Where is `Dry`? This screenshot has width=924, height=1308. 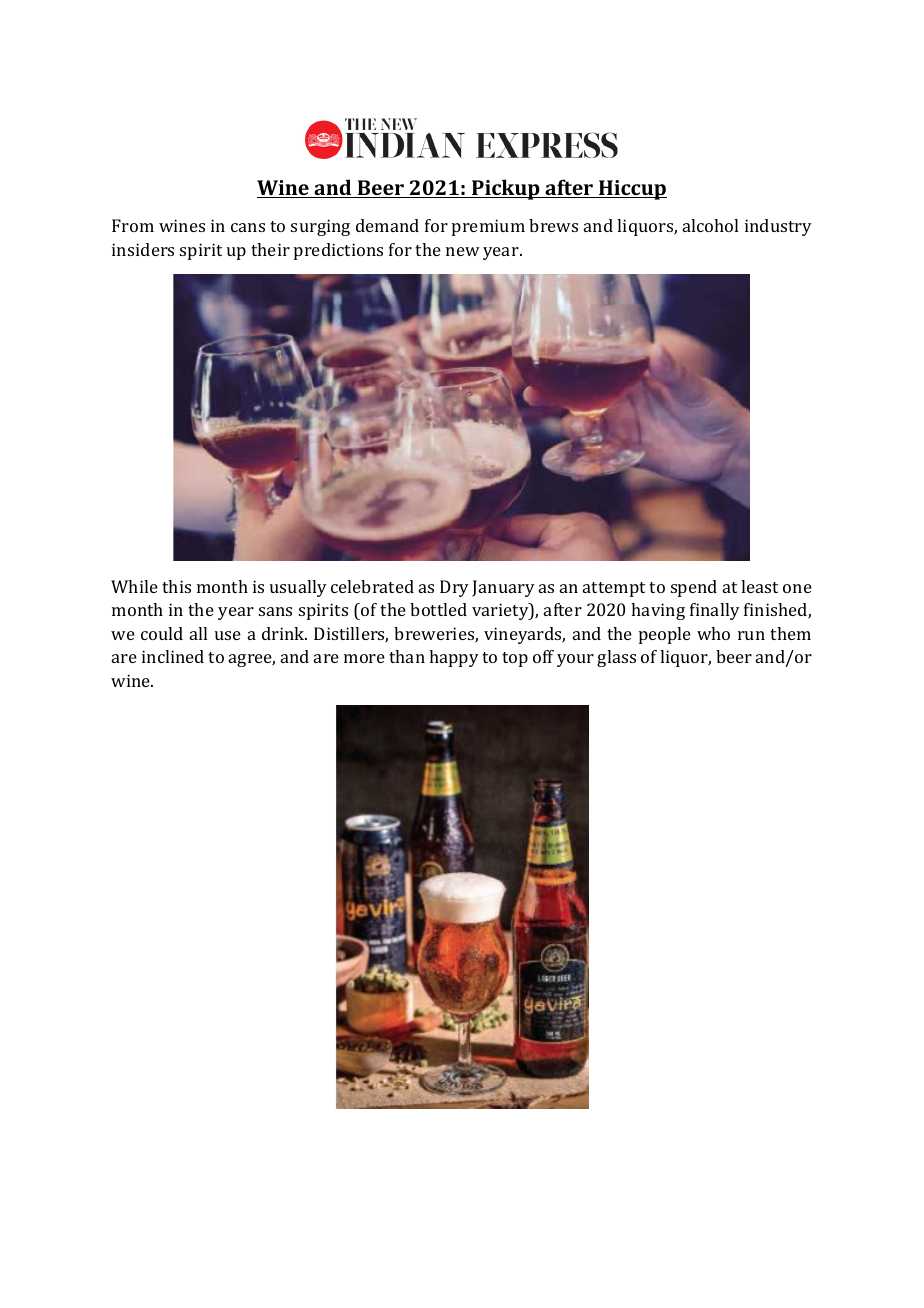
Dry is located at coordinates (454, 588).
